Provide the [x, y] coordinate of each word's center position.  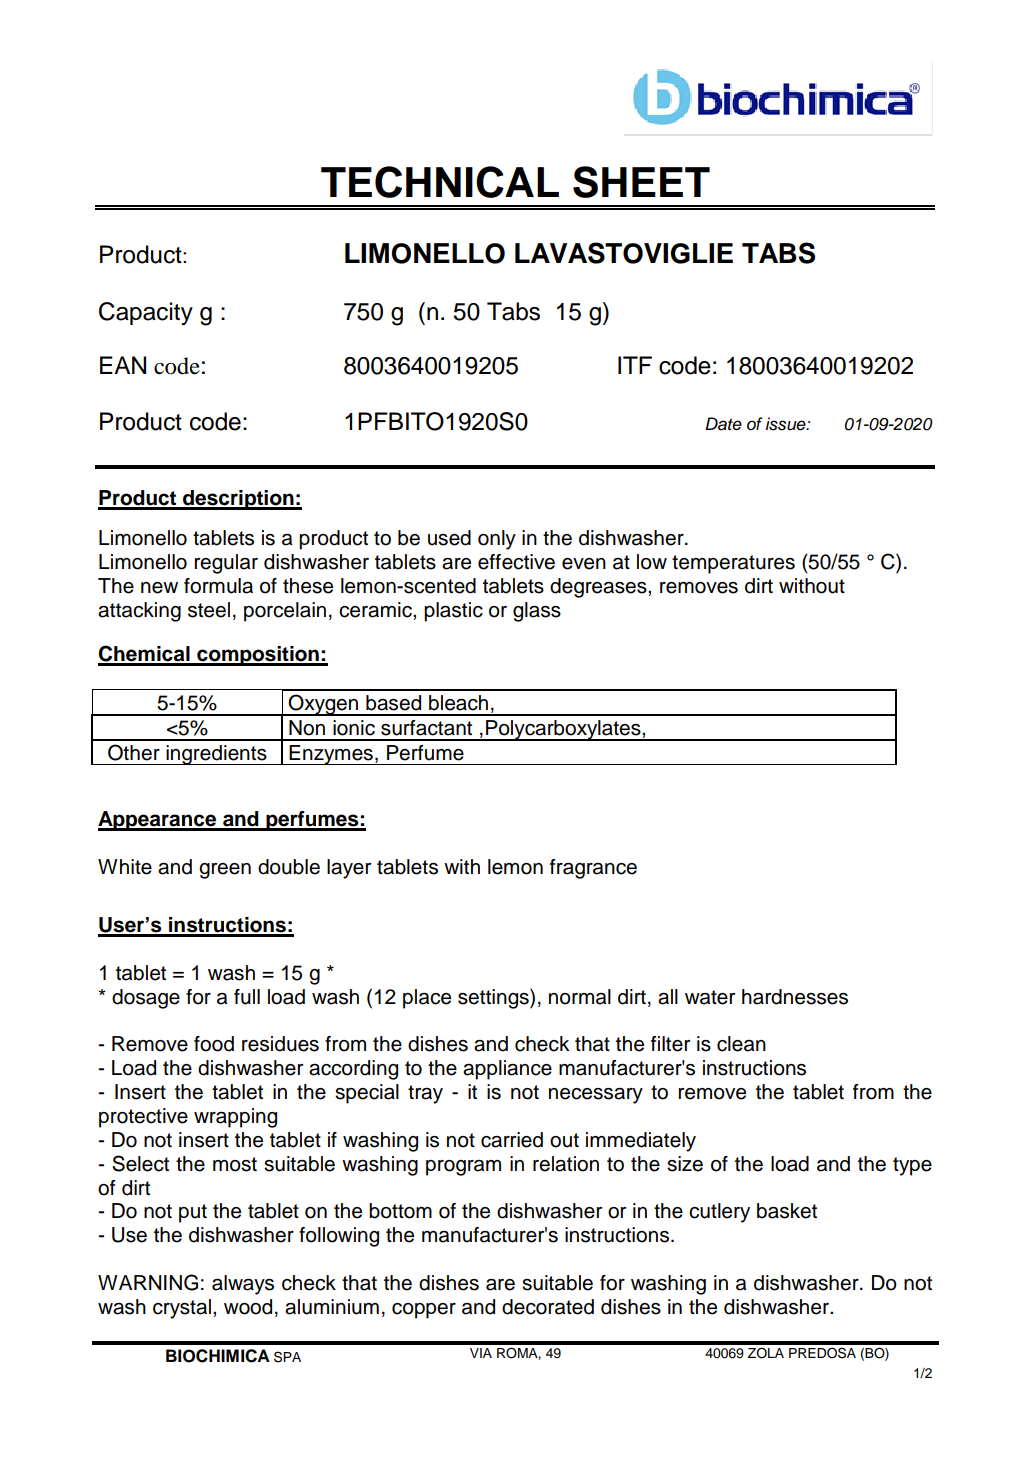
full [247, 997]
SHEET [641, 182]
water [710, 997]
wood [248, 1307]
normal [580, 997]
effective [516, 562]
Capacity [146, 313]
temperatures [733, 564]
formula [218, 586]
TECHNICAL [440, 182]
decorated [548, 1307]
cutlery [719, 1213]
